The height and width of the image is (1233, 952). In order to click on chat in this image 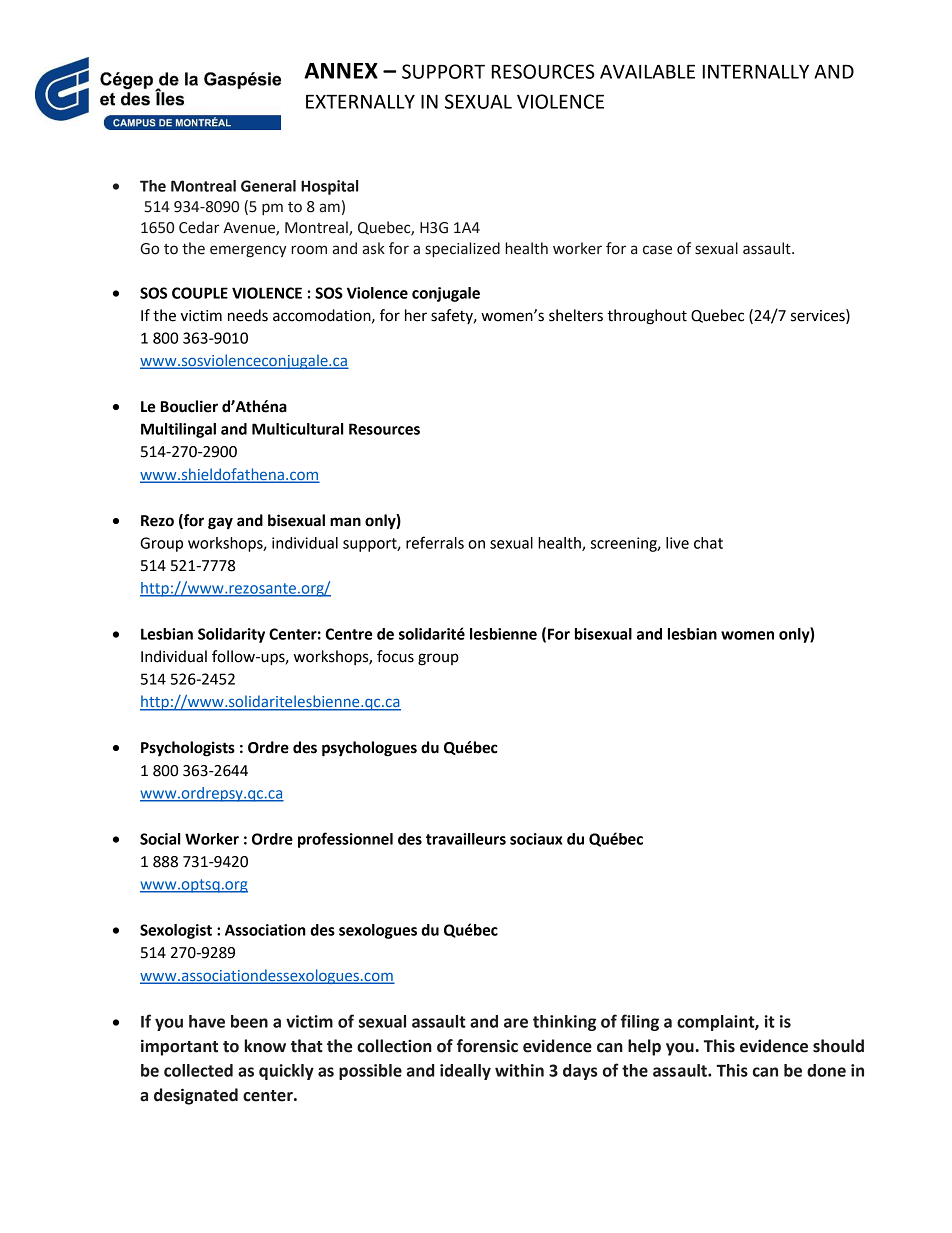, I will do `click(708, 543)`.
